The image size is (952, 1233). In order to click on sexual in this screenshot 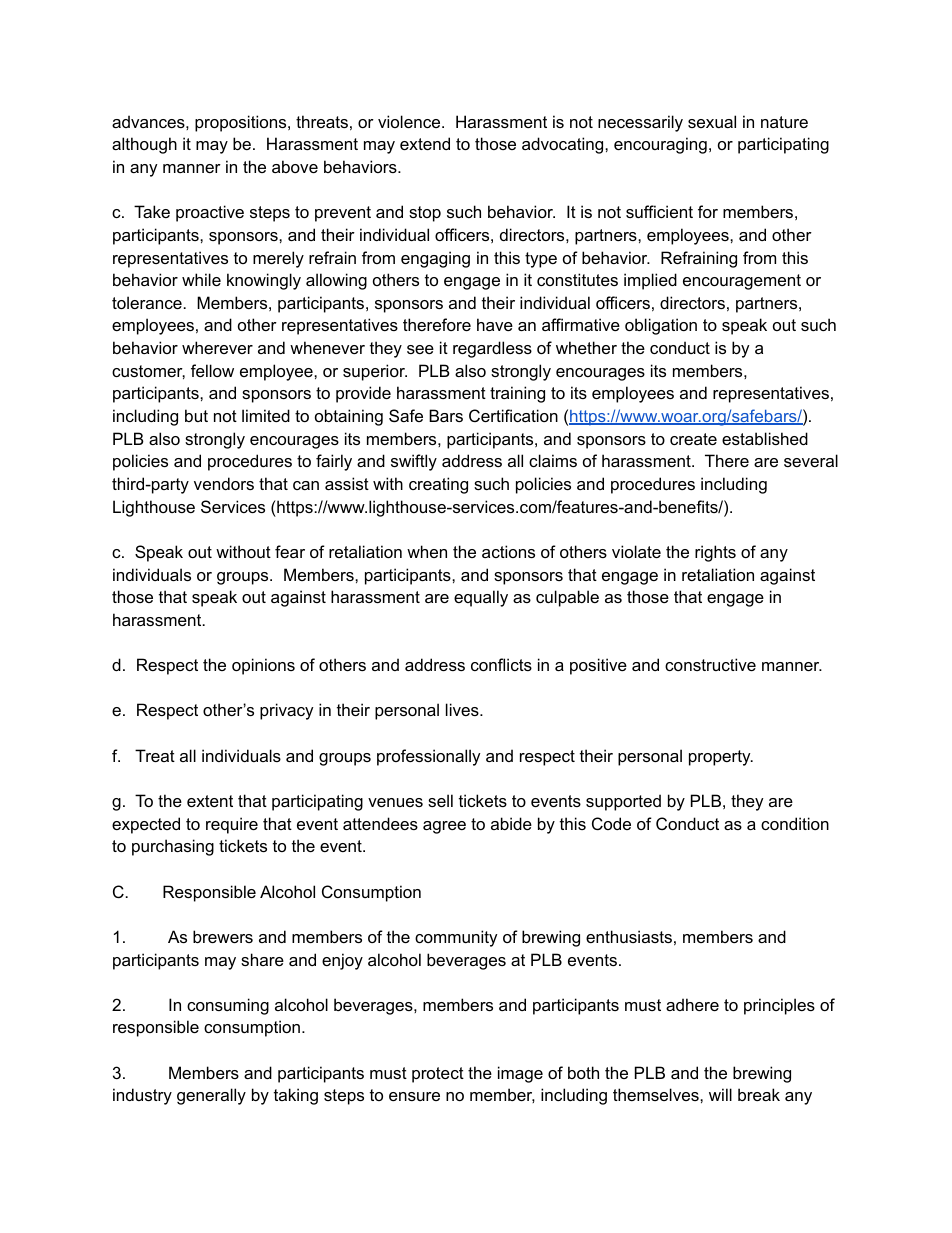, I will do `click(712, 121)`.
